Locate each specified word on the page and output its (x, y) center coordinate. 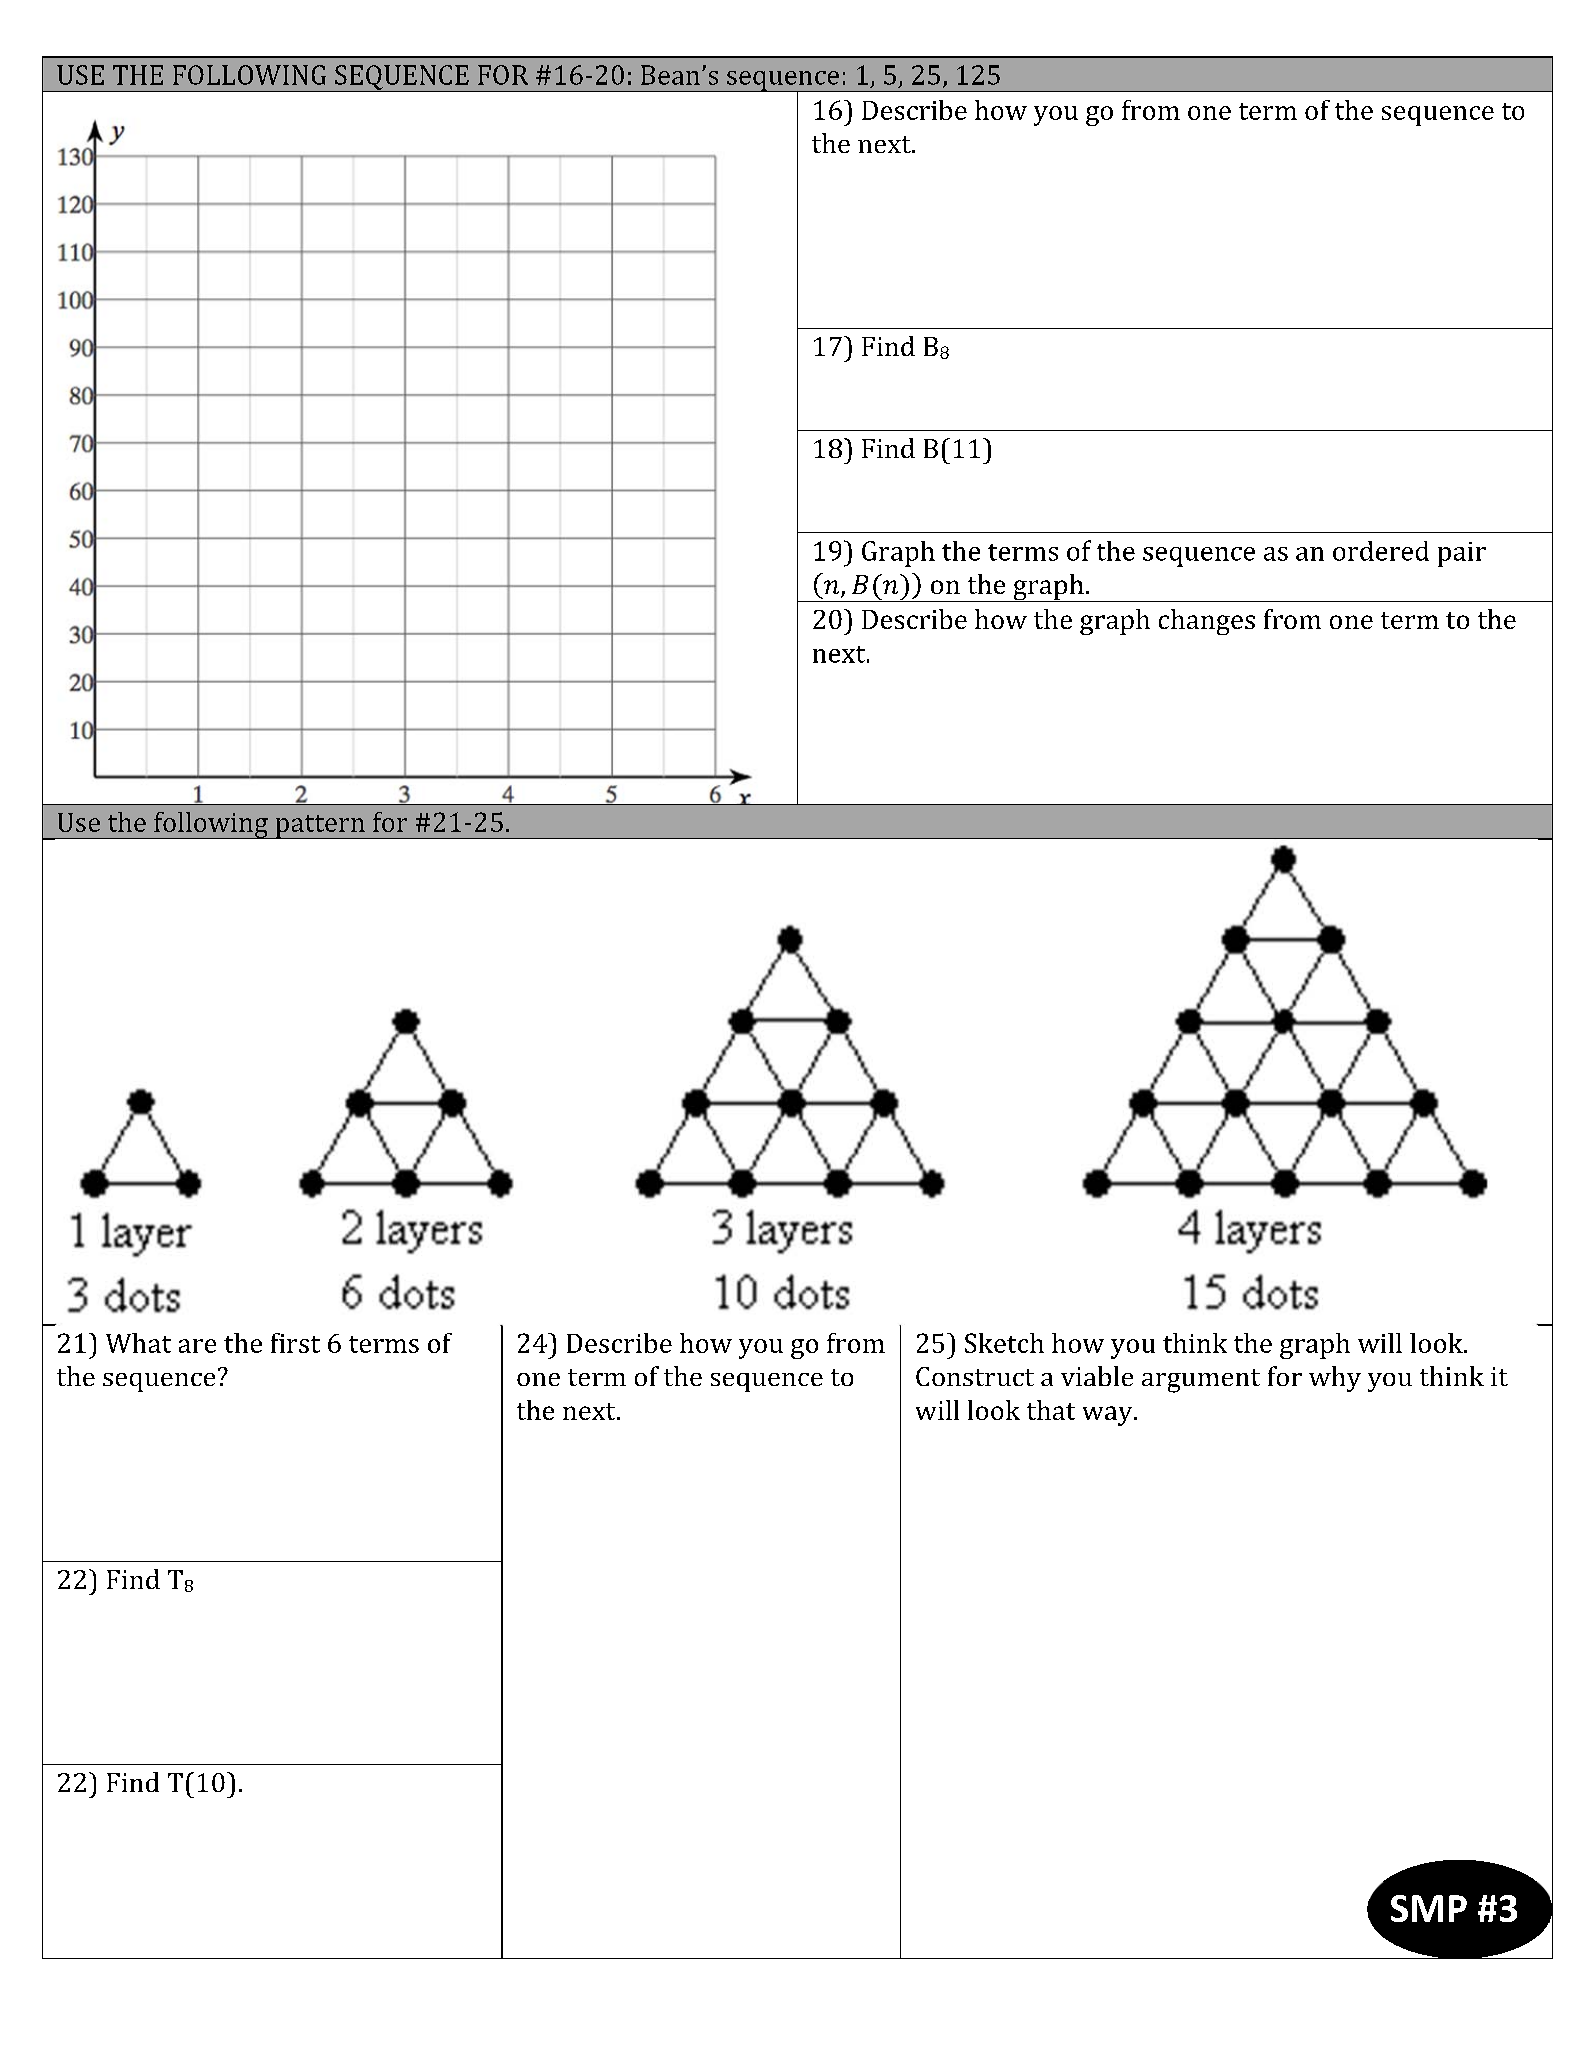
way (1109, 1416)
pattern (320, 827)
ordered (1381, 551)
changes (1207, 622)
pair (1462, 554)
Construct (975, 1376)
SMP (1429, 1908)
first (295, 1343)
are (197, 1346)
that (1051, 1410)
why (1335, 1379)
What (138, 1343)
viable (1097, 1376)
